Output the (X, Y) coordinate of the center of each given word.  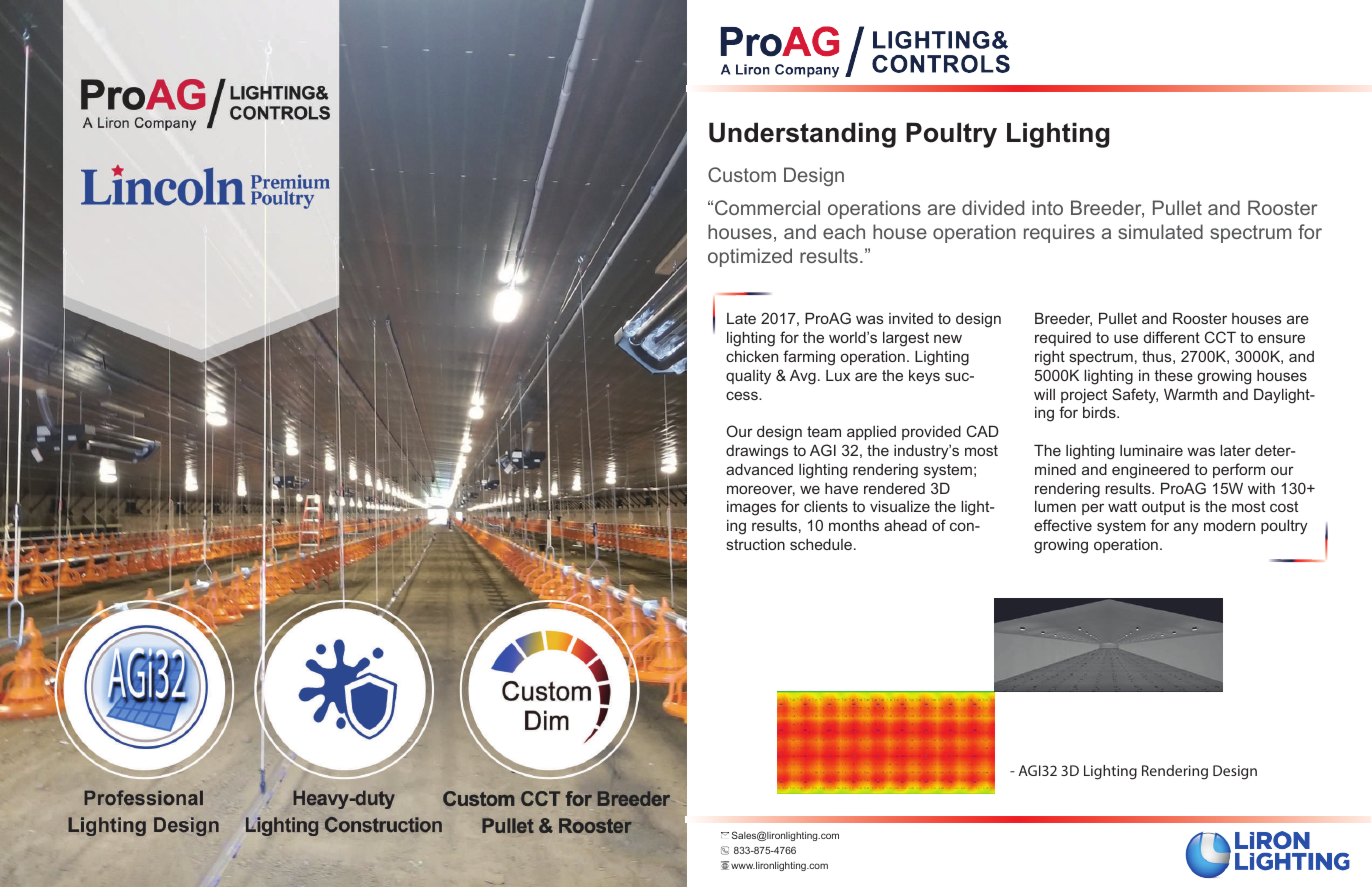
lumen (1055, 506)
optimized (750, 257)
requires (1059, 233)
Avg (803, 377)
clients (826, 506)
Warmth (1190, 394)
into (1047, 207)
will (1044, 394)
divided (993, 207)
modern (1229, 525)
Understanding (802, 135)
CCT (1220, 337)
